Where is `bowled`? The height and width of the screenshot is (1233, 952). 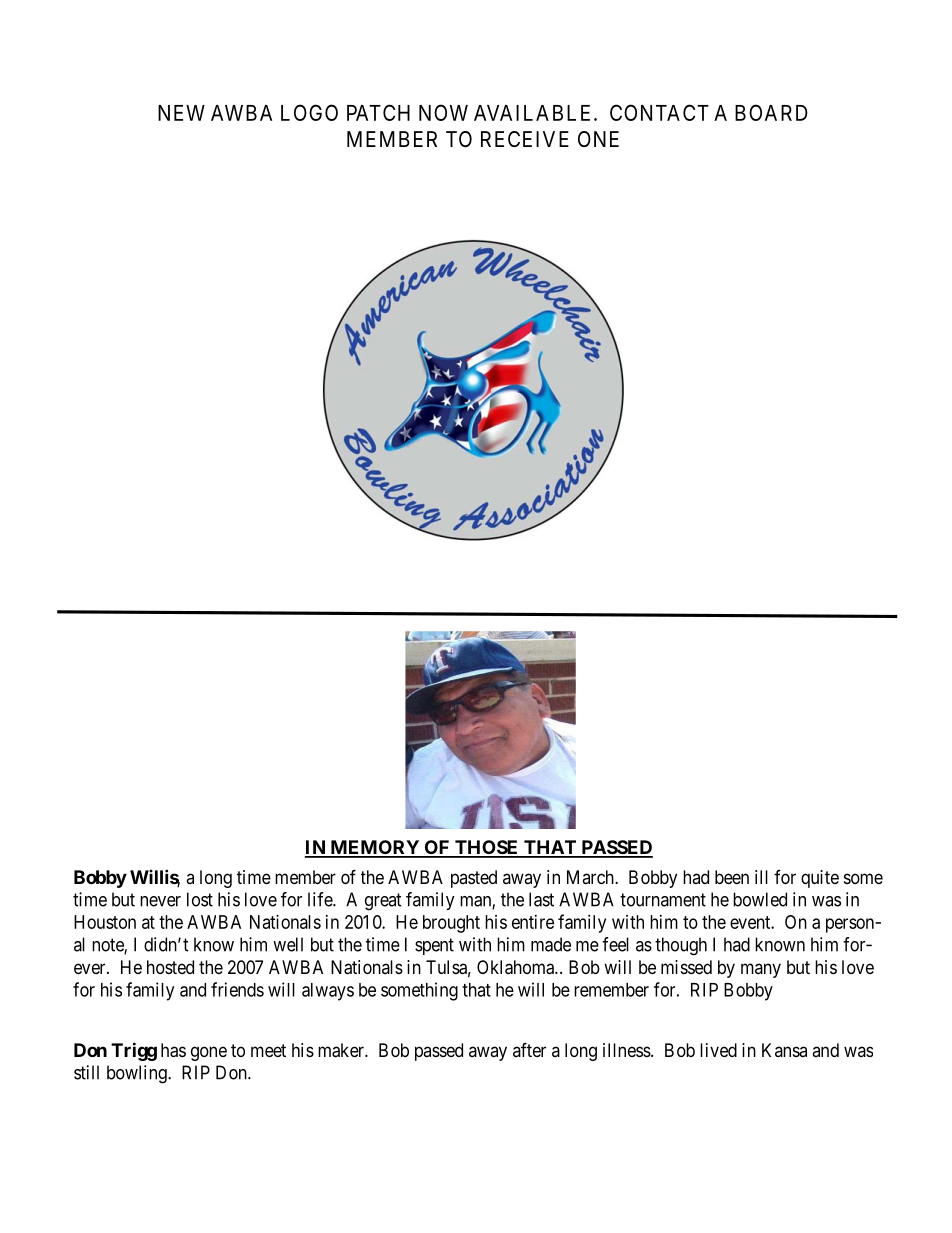
bowled is located at coordinates (760, 899).
